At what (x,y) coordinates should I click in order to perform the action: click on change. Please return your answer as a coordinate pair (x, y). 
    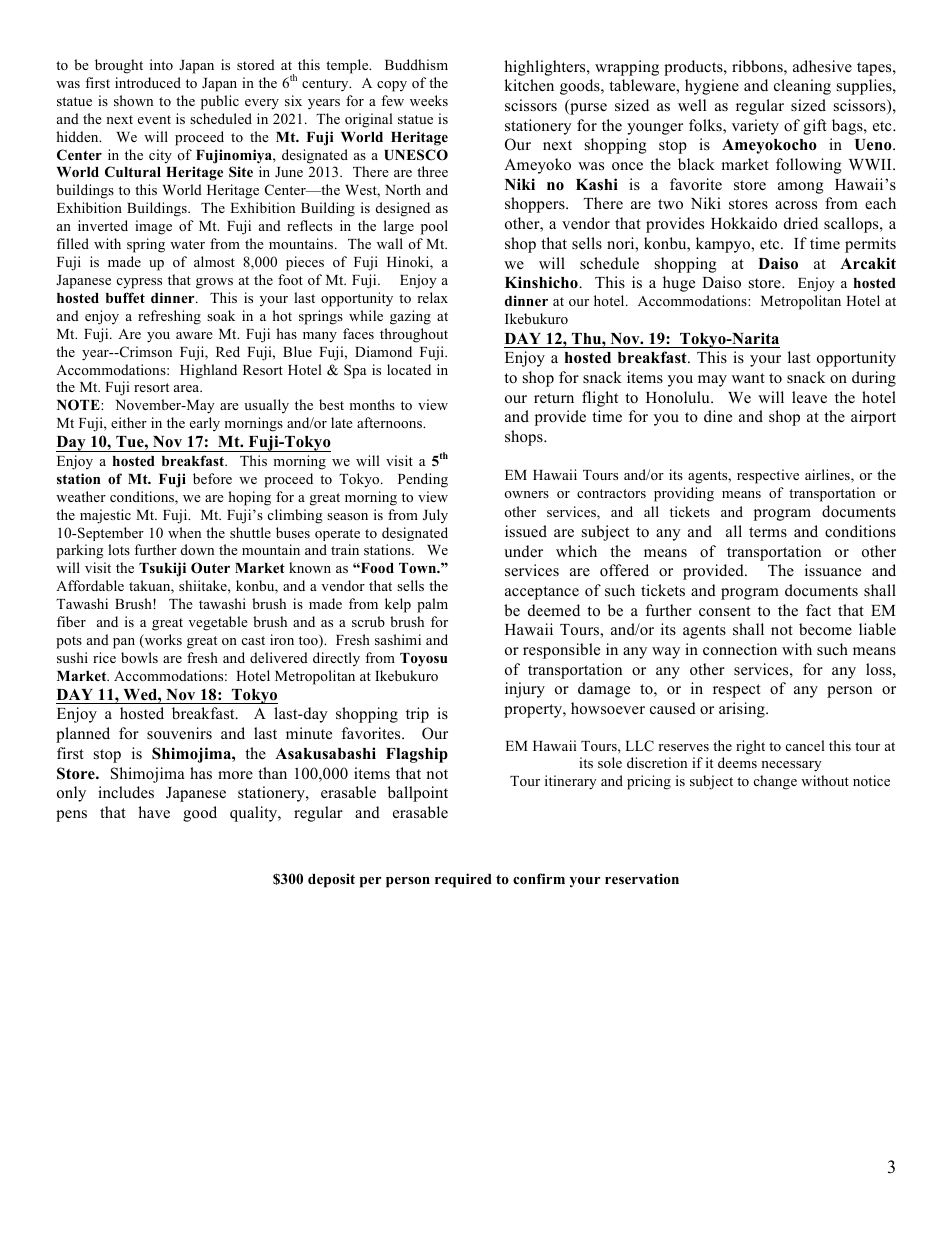
    Looking at the image, I should click on (775, 782).
